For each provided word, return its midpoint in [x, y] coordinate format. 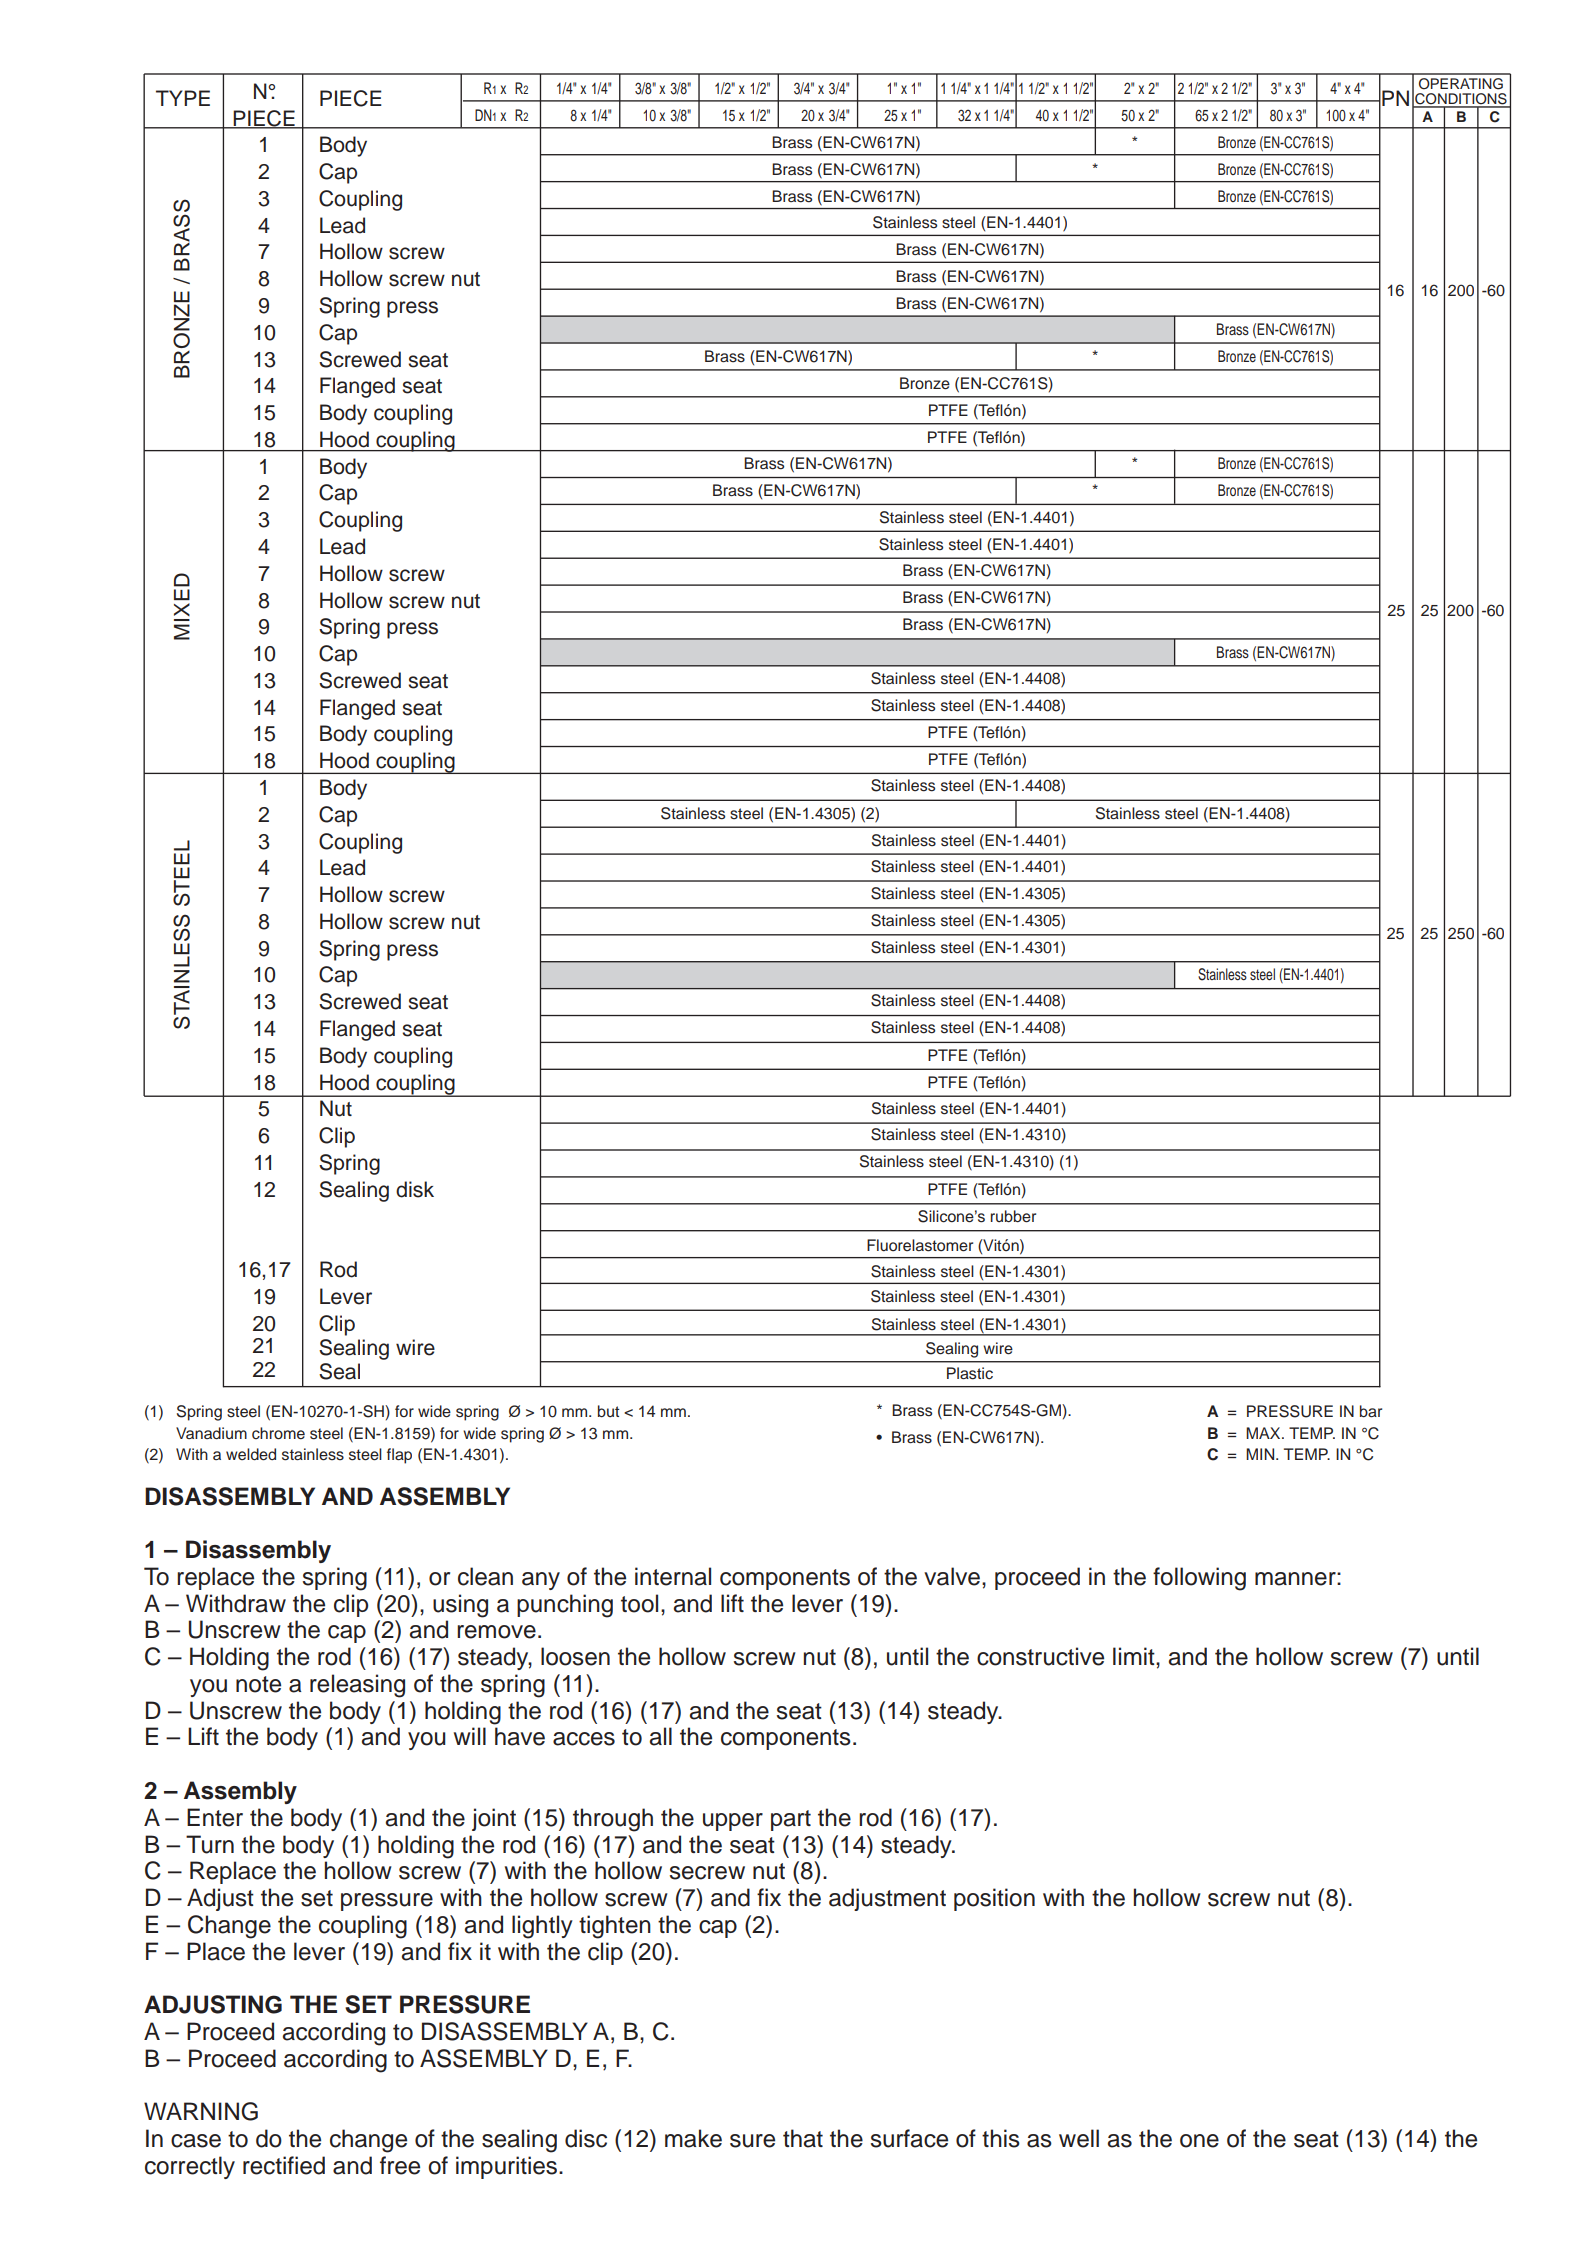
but [608, 1411]
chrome [278, 1433]
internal [673, 1576]
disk [415, 1189]
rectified [284, 2165]
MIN [1261, 1454]
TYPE [183, 98]
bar [1371, 1411]
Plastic [970, 1373]
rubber [1013, 1216]
